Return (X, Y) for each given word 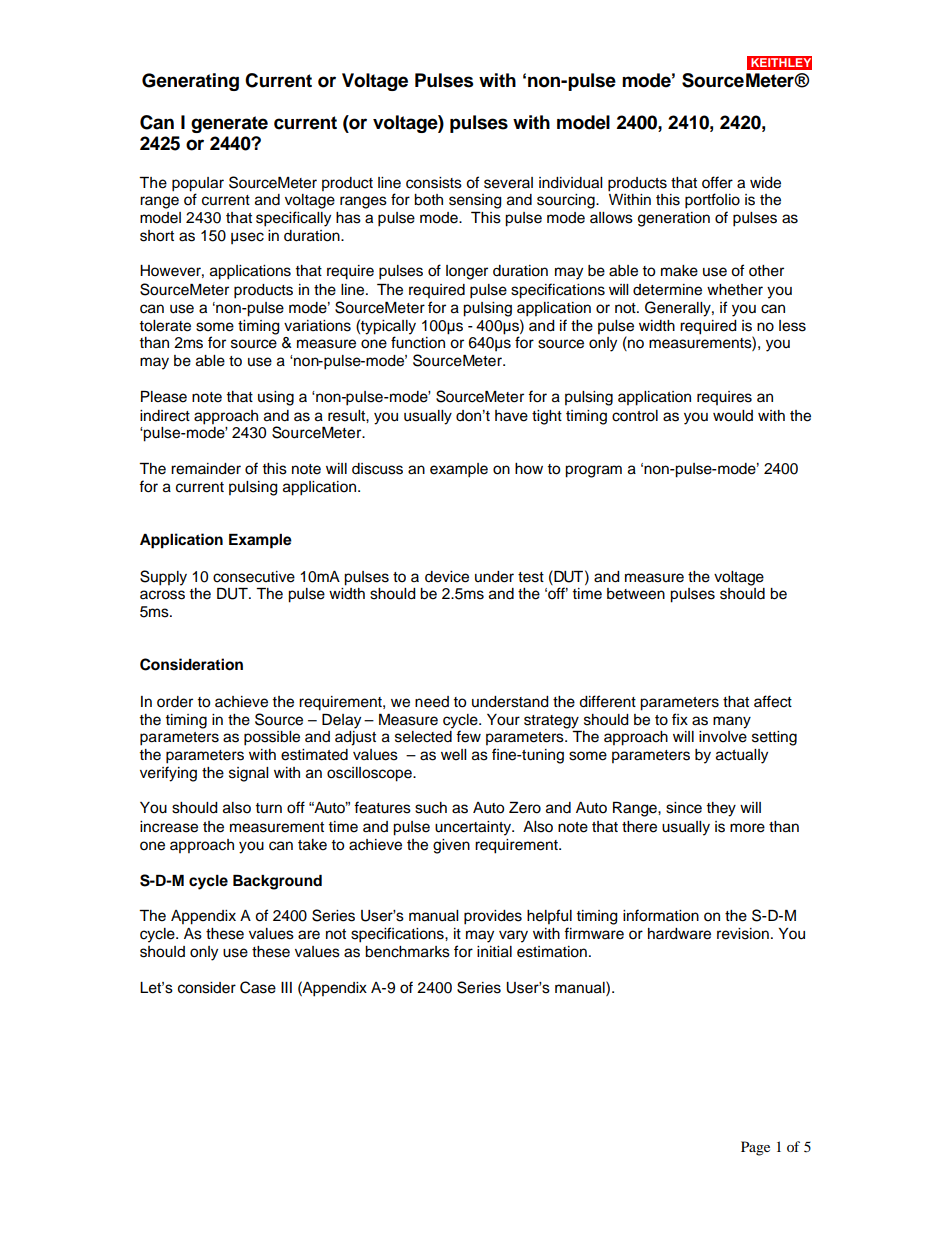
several (508, 183)
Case (258, 987)
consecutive (254, 577)
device (447, 577)
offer (717, 182)
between (636, 594)
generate (229, 124)
